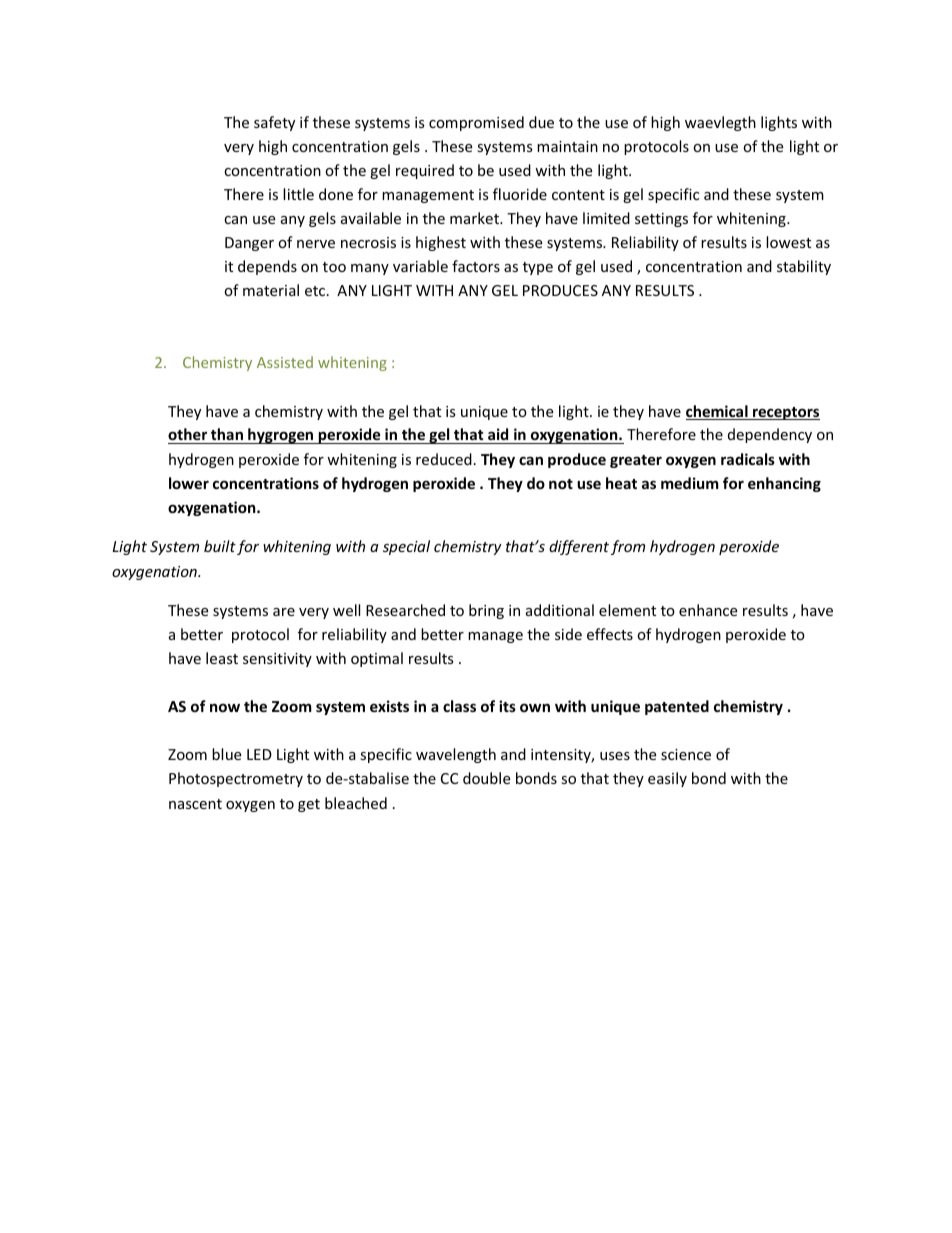 This image has height=1233, width=952. What do you see at coordinates (259, 754) in the image?
I see `LED` at bounding box center [259, 754].
